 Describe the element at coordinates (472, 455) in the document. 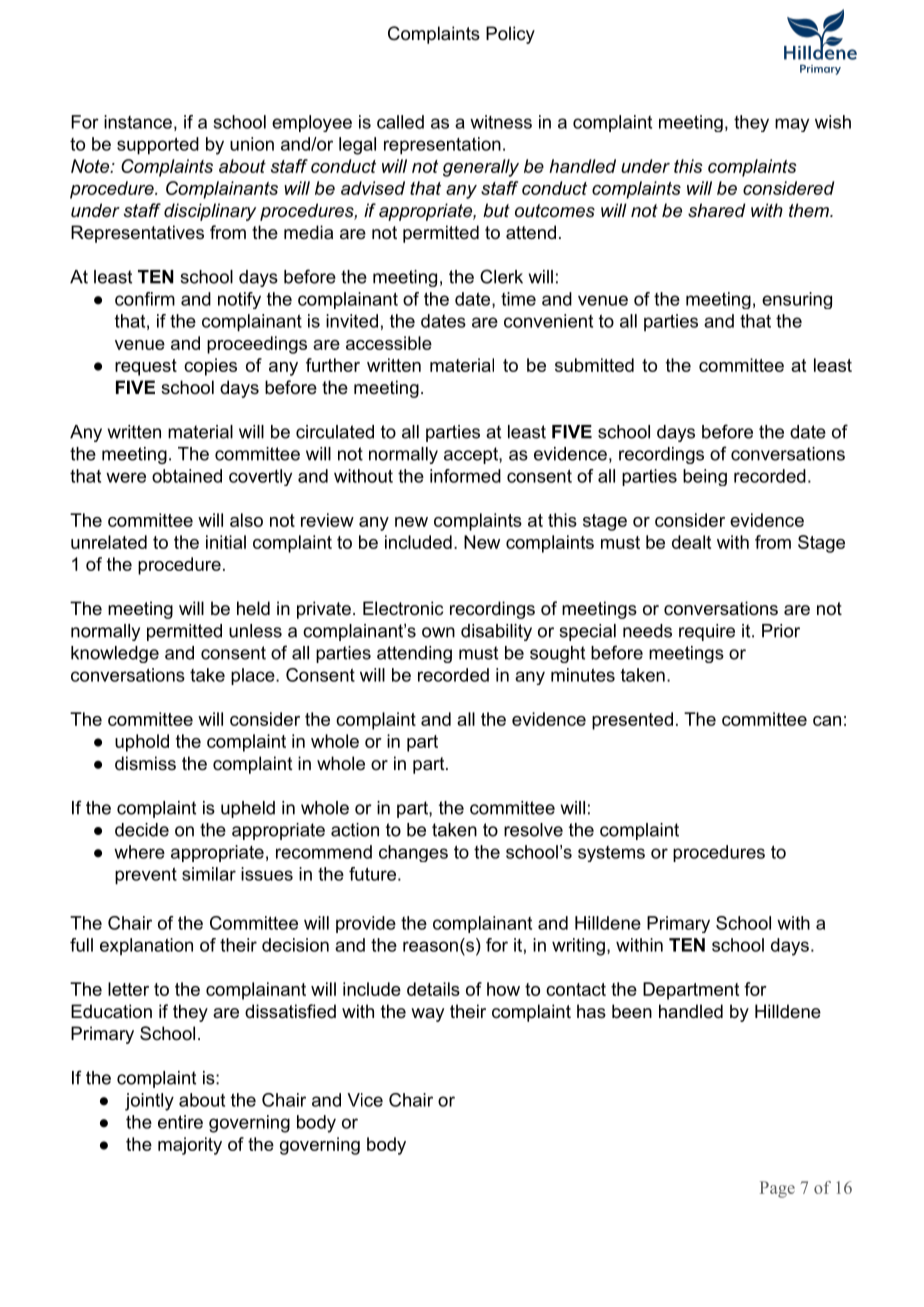

I see `accept` at that location.
